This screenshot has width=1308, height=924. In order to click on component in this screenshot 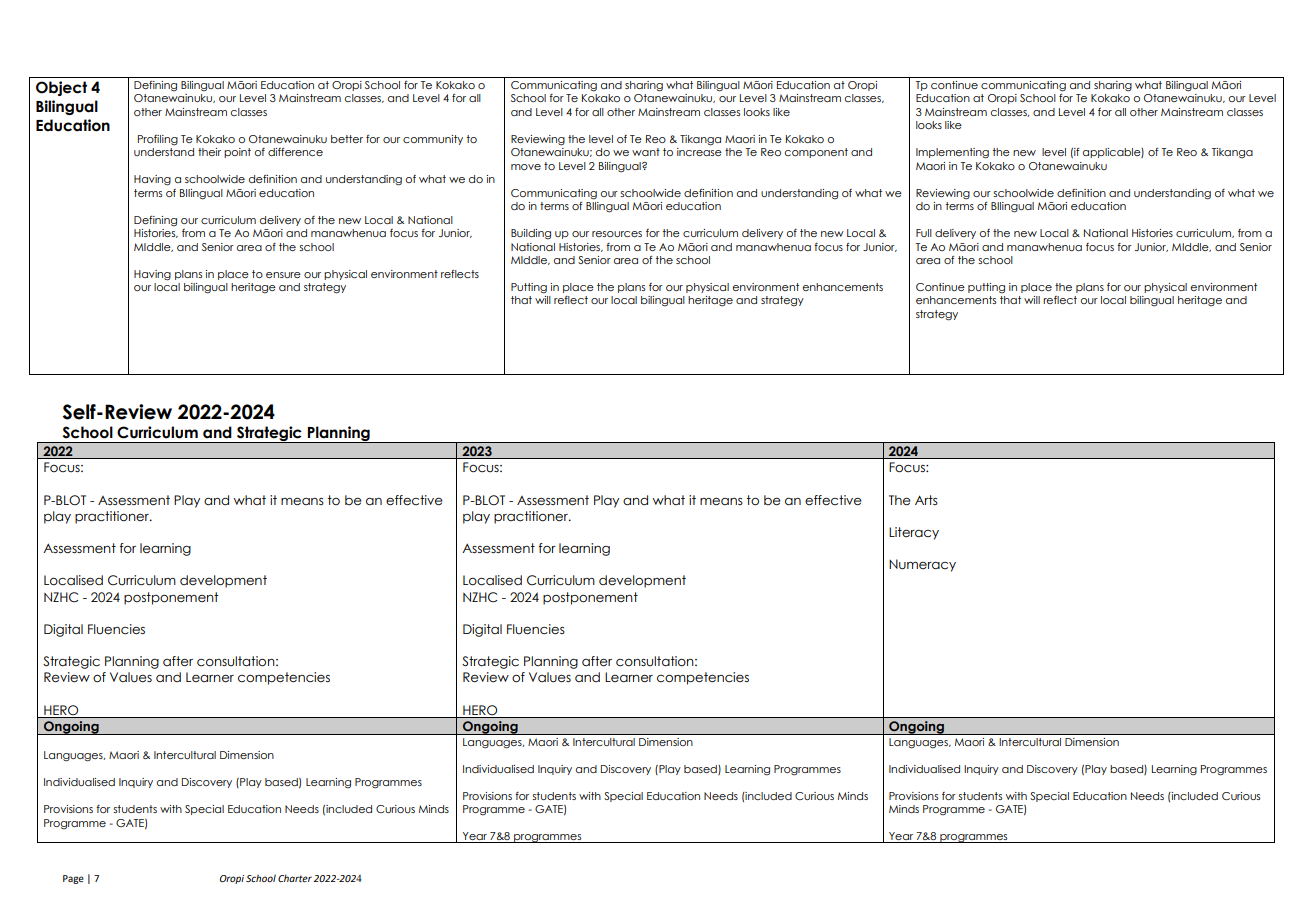, I will do `click(816, 153)`.
